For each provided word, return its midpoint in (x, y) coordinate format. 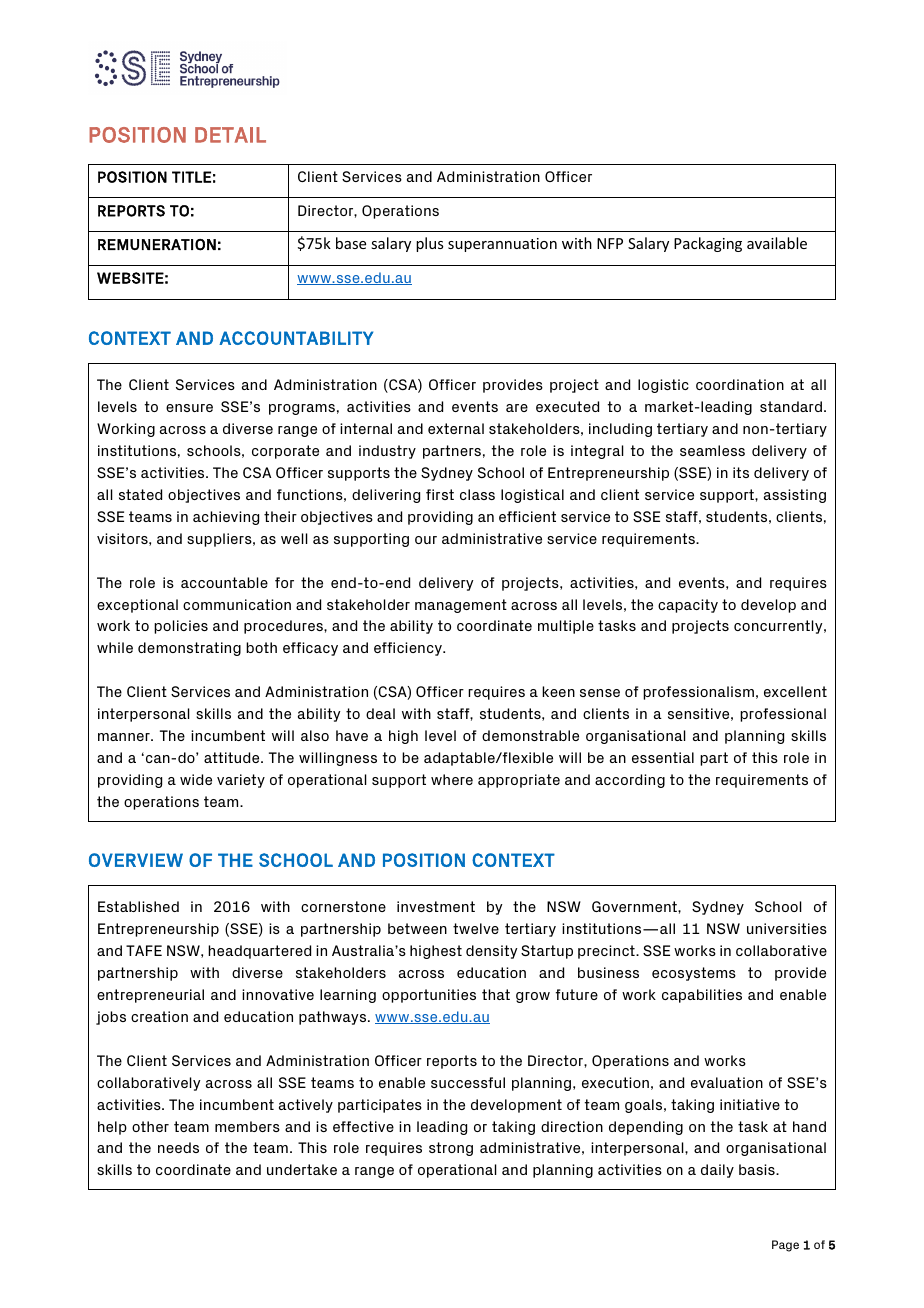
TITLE (191, 177)
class (477, 494)
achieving (226, 518)
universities (787, 928)
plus (429, 244)
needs (178, 1147)
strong (451, 1149)
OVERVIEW (136, 860)
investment (436, 906)
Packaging (708, 244)
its (741, 472)
